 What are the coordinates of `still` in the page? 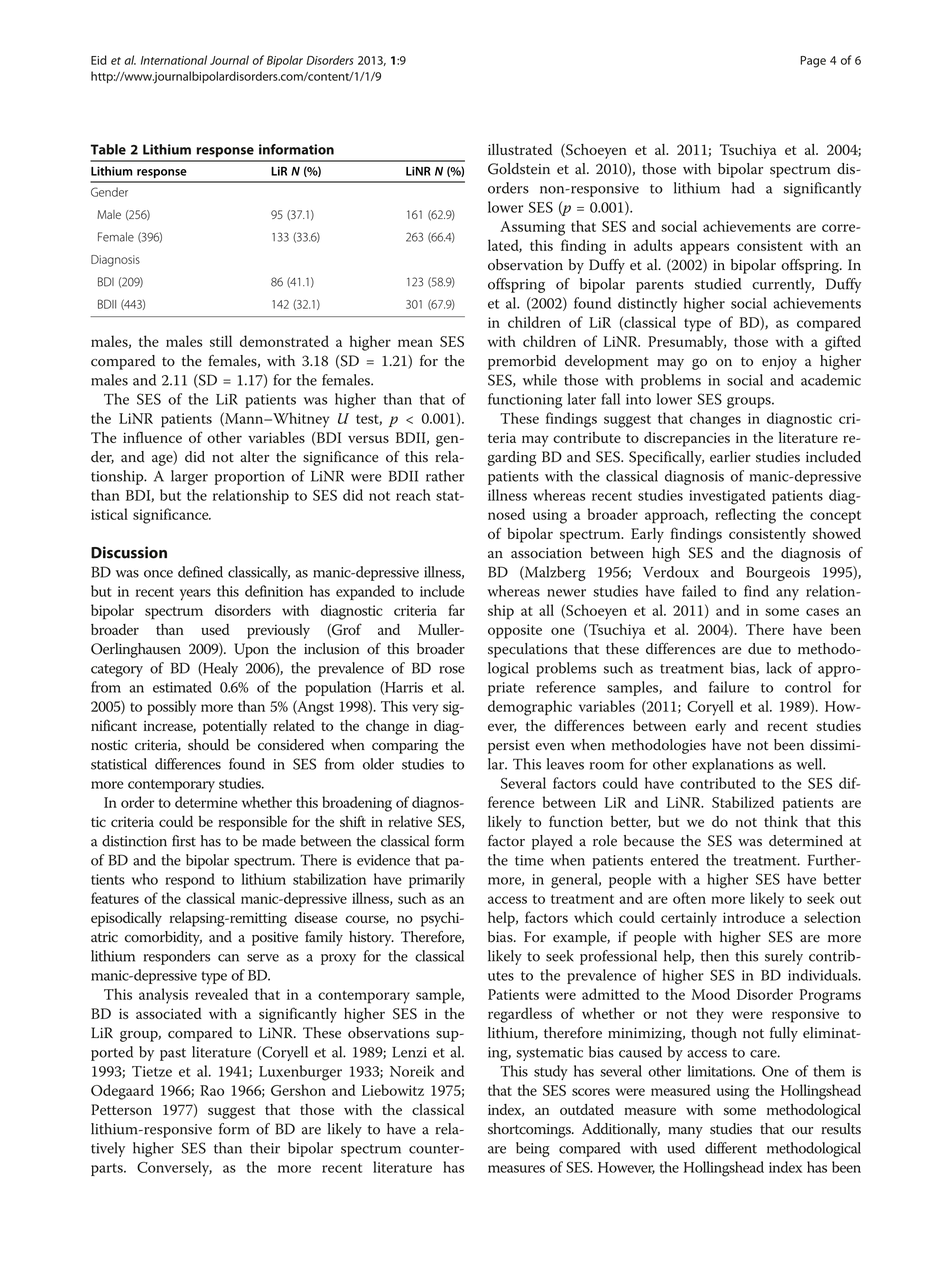 It's located at (221, 341).
